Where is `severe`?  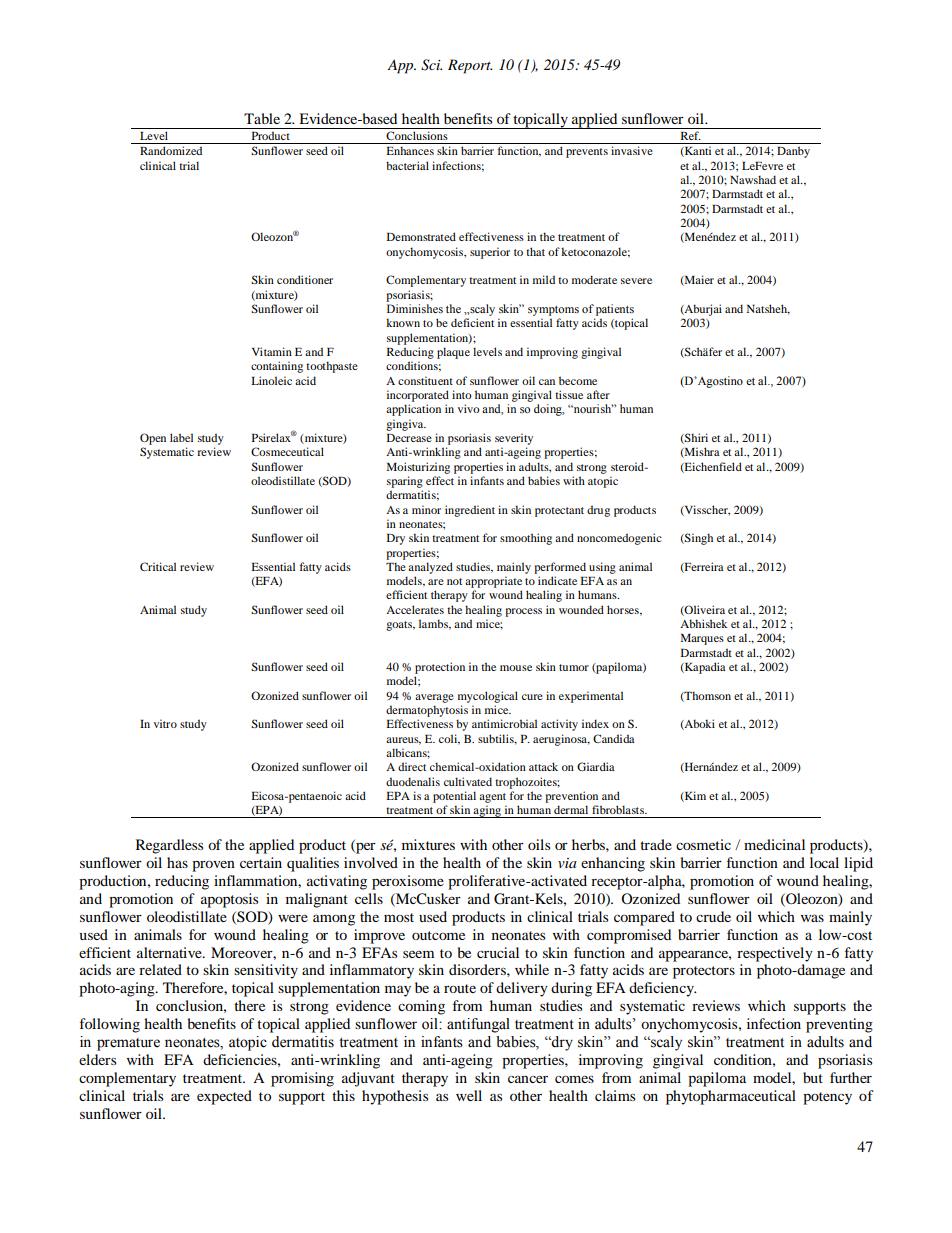 severe is located at coordinates (636, 281).
